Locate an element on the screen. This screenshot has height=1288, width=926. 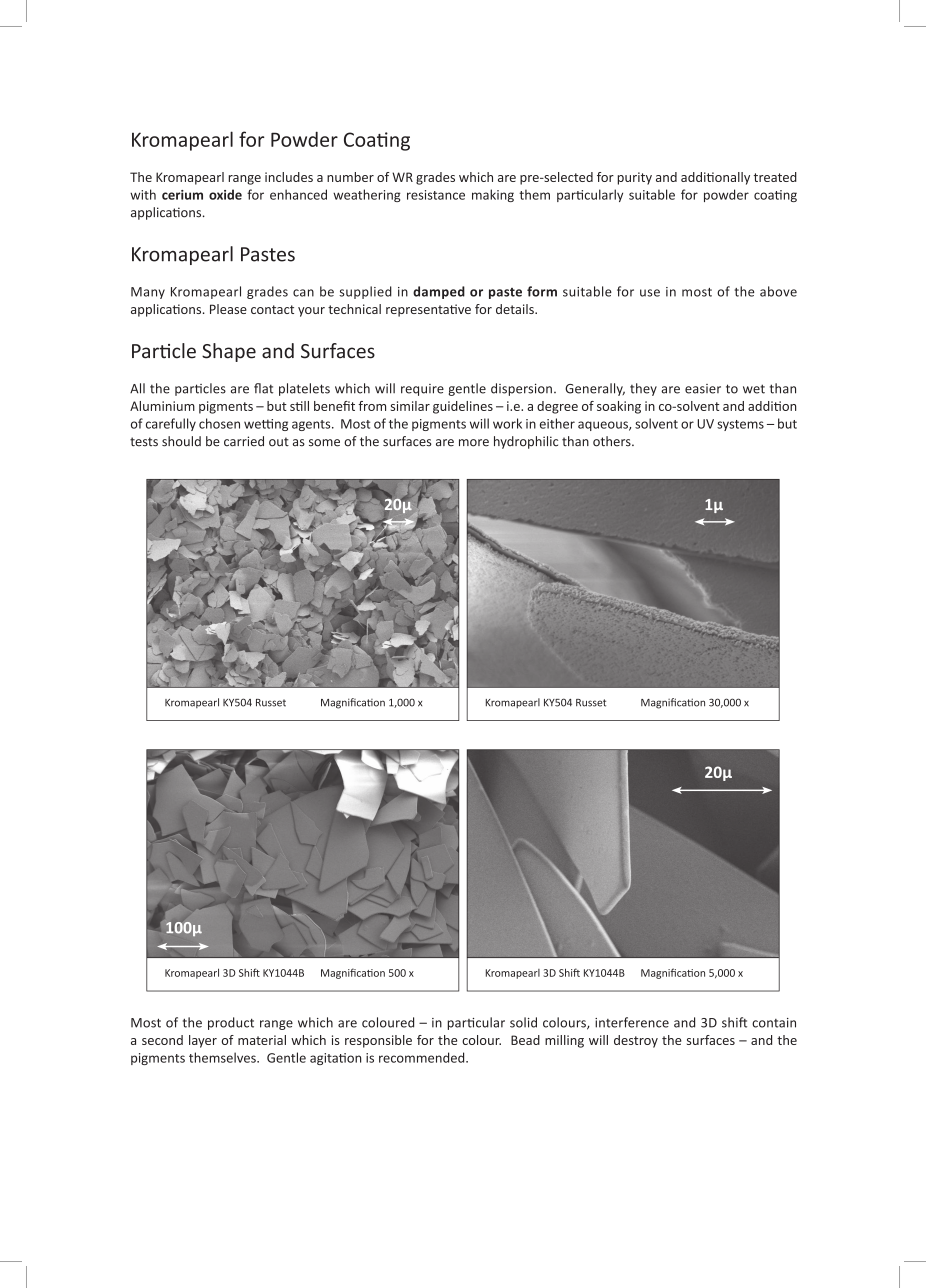
more is located at coordinates (474, 443).
